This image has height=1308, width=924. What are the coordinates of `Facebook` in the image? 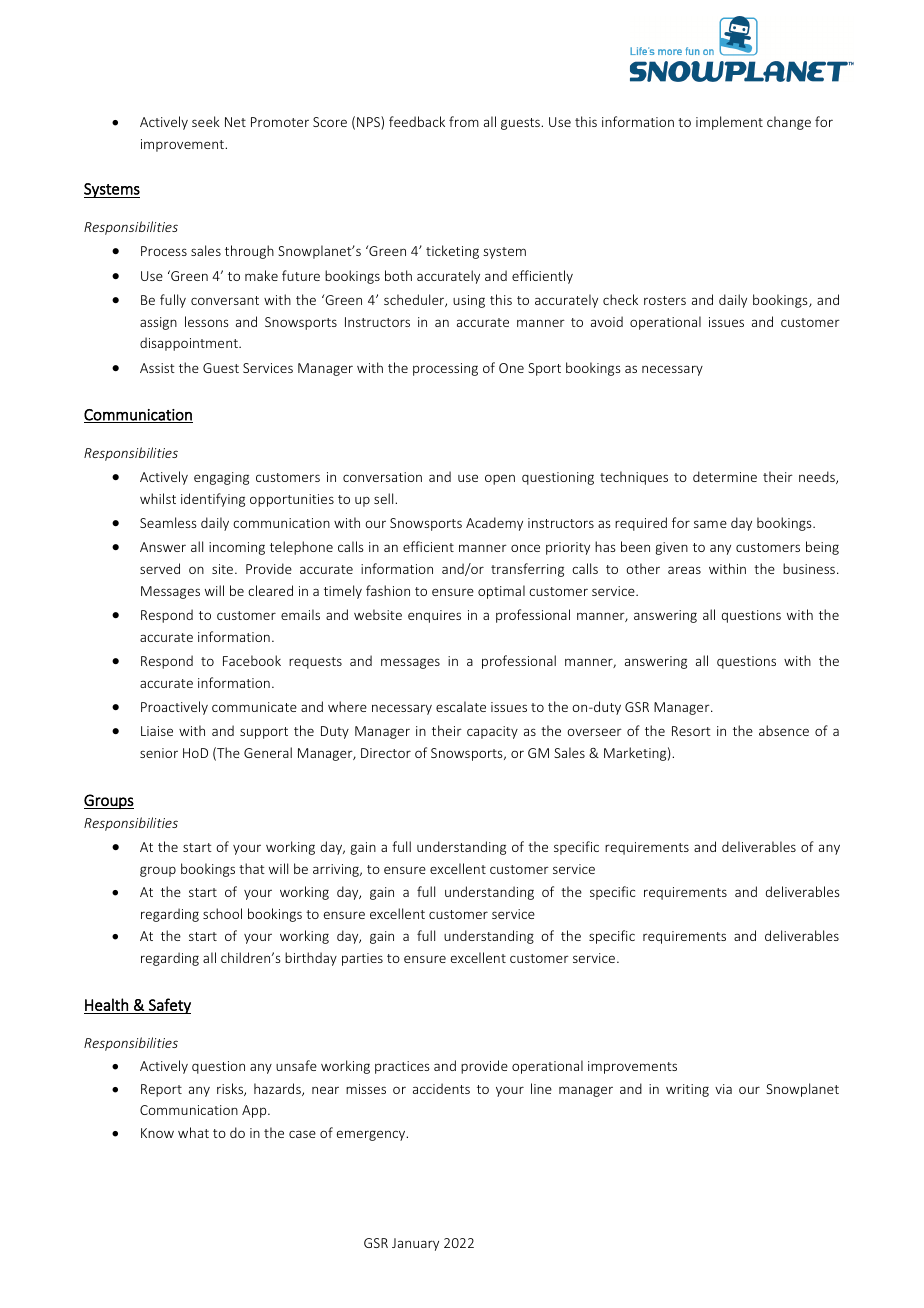 It's located at (252, 660).
